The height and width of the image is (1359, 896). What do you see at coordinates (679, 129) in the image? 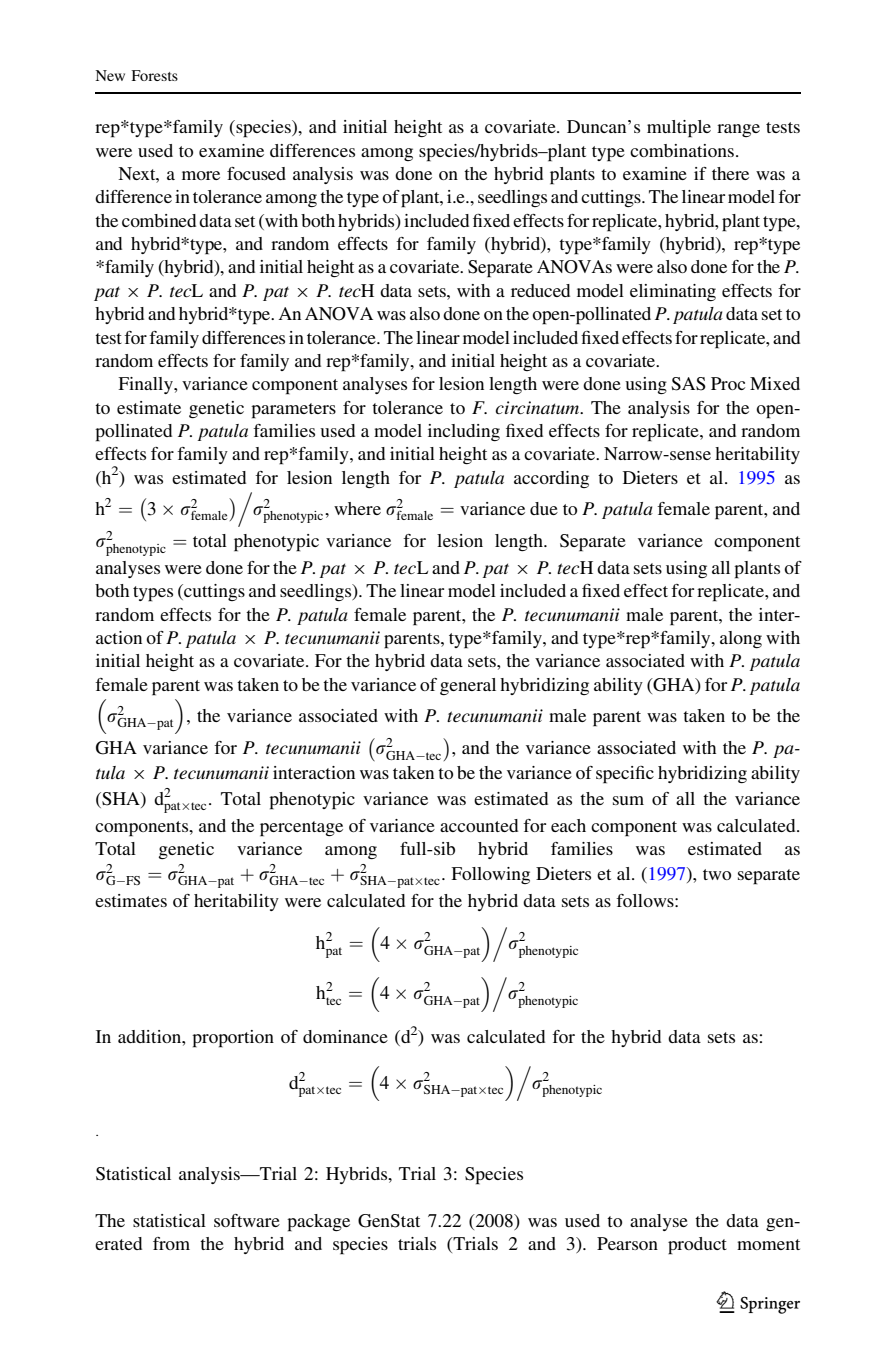
I see `multiple` at bounding box center [679, 129].
